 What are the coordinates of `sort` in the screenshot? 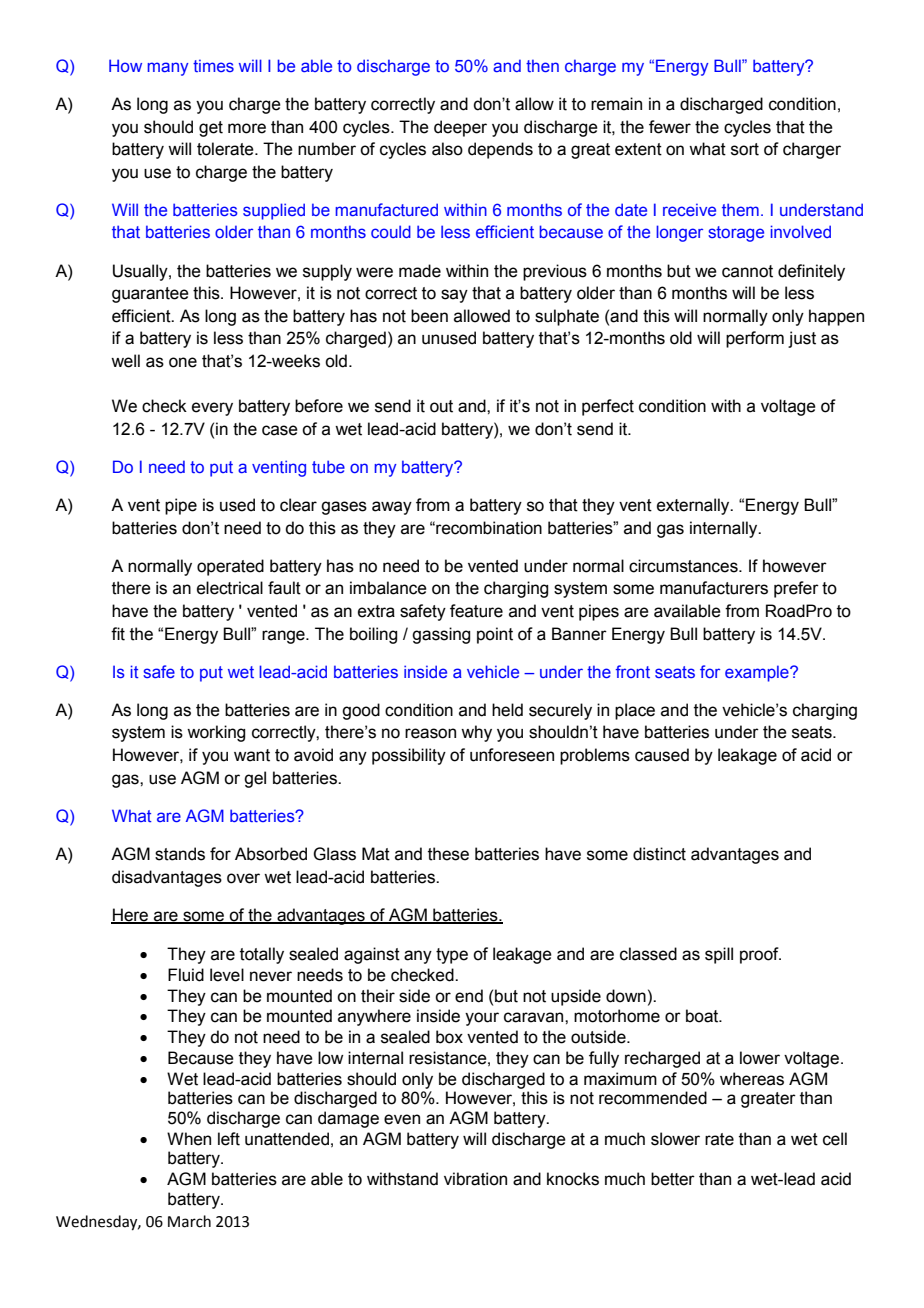 It's located at (745, 149).
